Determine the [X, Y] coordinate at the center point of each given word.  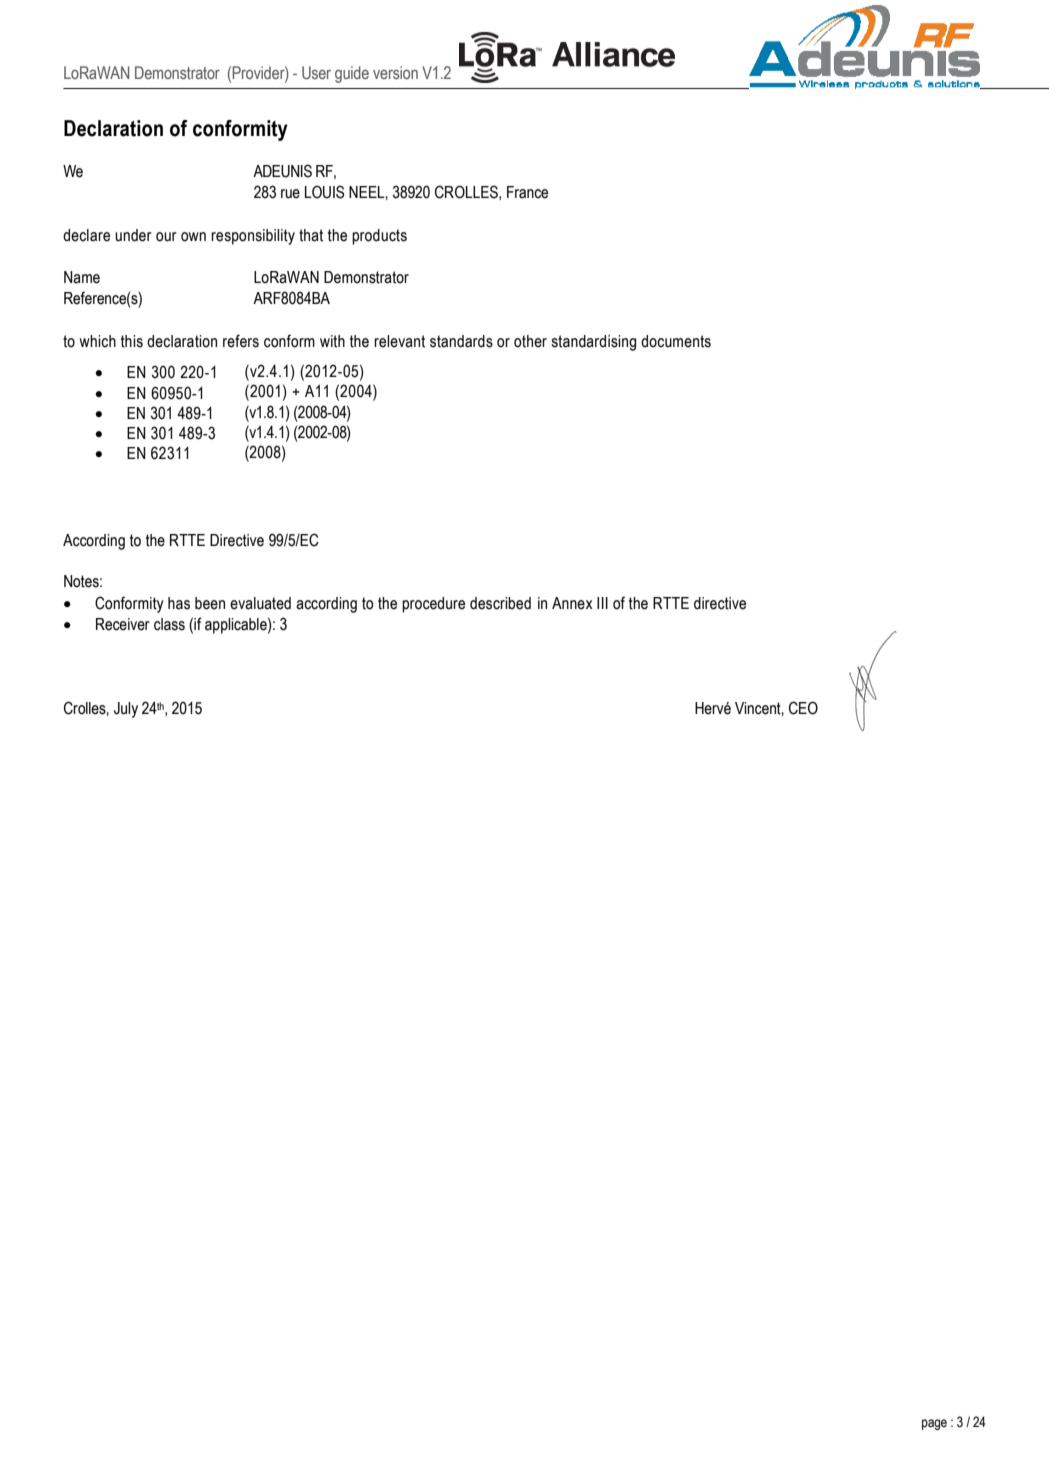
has [179, 603]
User [316, 73]
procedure [433, 605]
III [602, 603]
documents [676, 341]
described [500, 603]
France [527, 192]
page [934, 1424]
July [126, 710]
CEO [803, 708]
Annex [572, 603]
